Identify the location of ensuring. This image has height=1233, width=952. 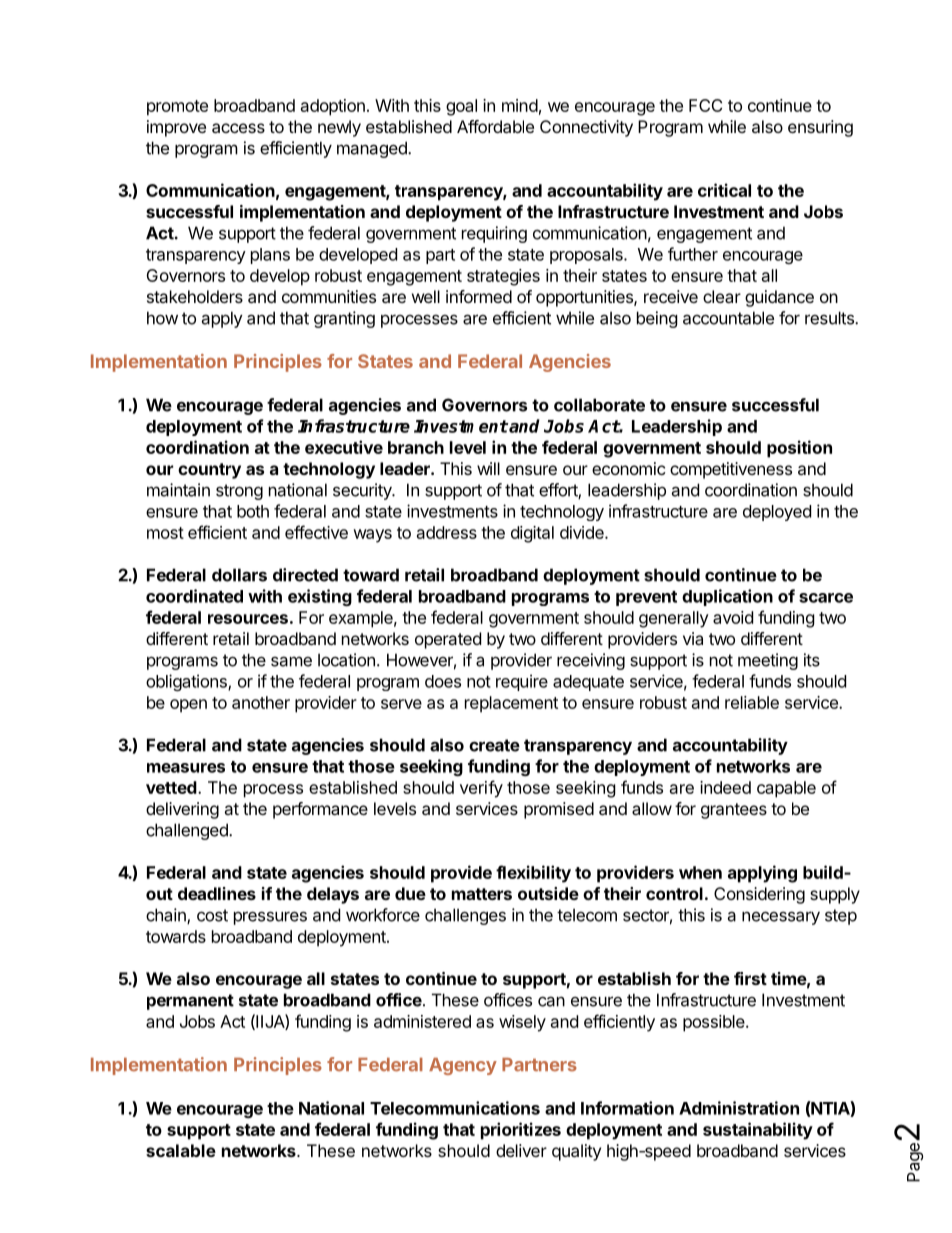
(820, 128).
